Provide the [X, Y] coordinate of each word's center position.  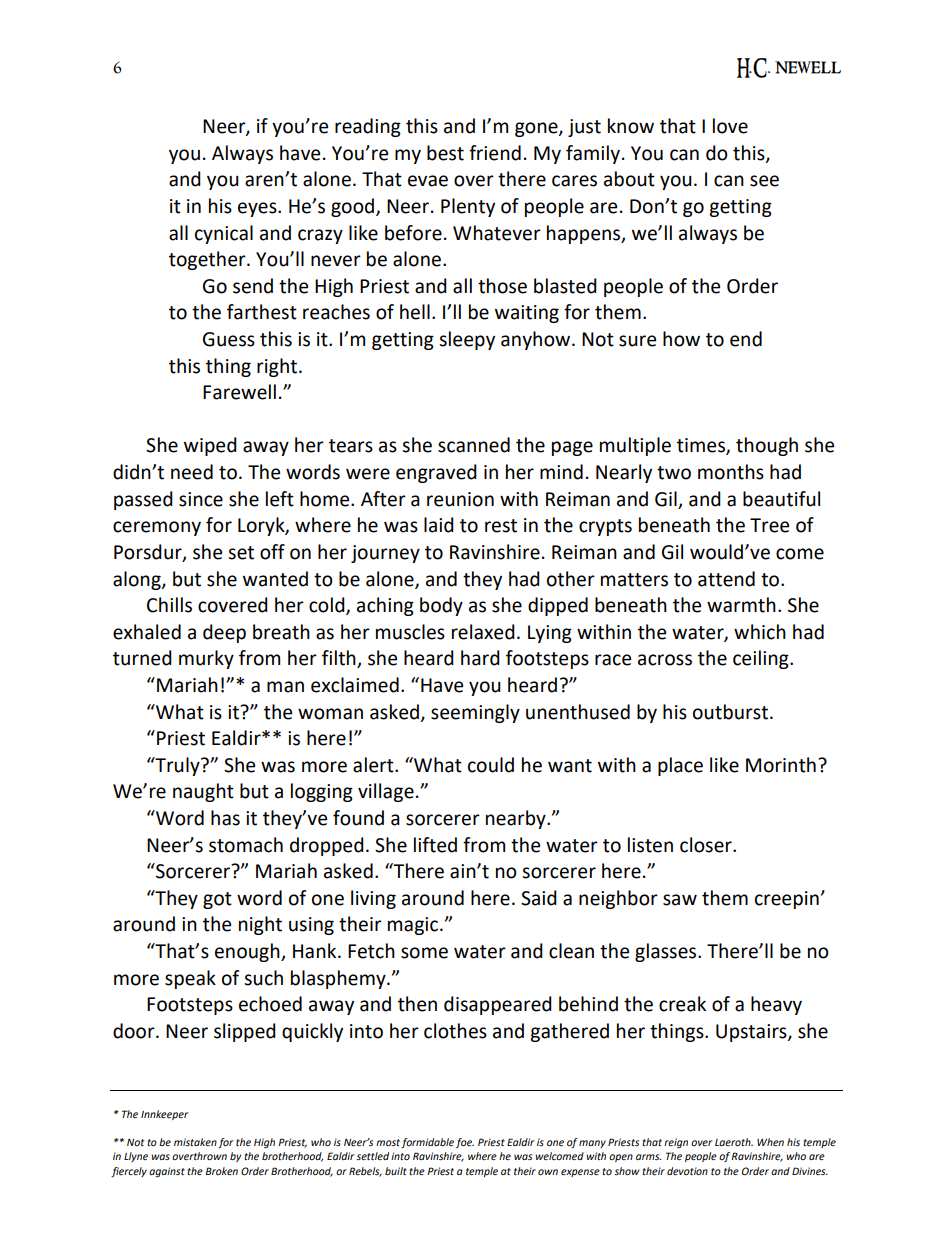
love [730, 126]
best [445, 153]
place [680, 766]
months [731, 472]
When [770, 1142]
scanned [474, 445]
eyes [258, 209]
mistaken [195, 1142]
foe [465, 1143]
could [491, 765]
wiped [210, 446]
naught [203, 792]
